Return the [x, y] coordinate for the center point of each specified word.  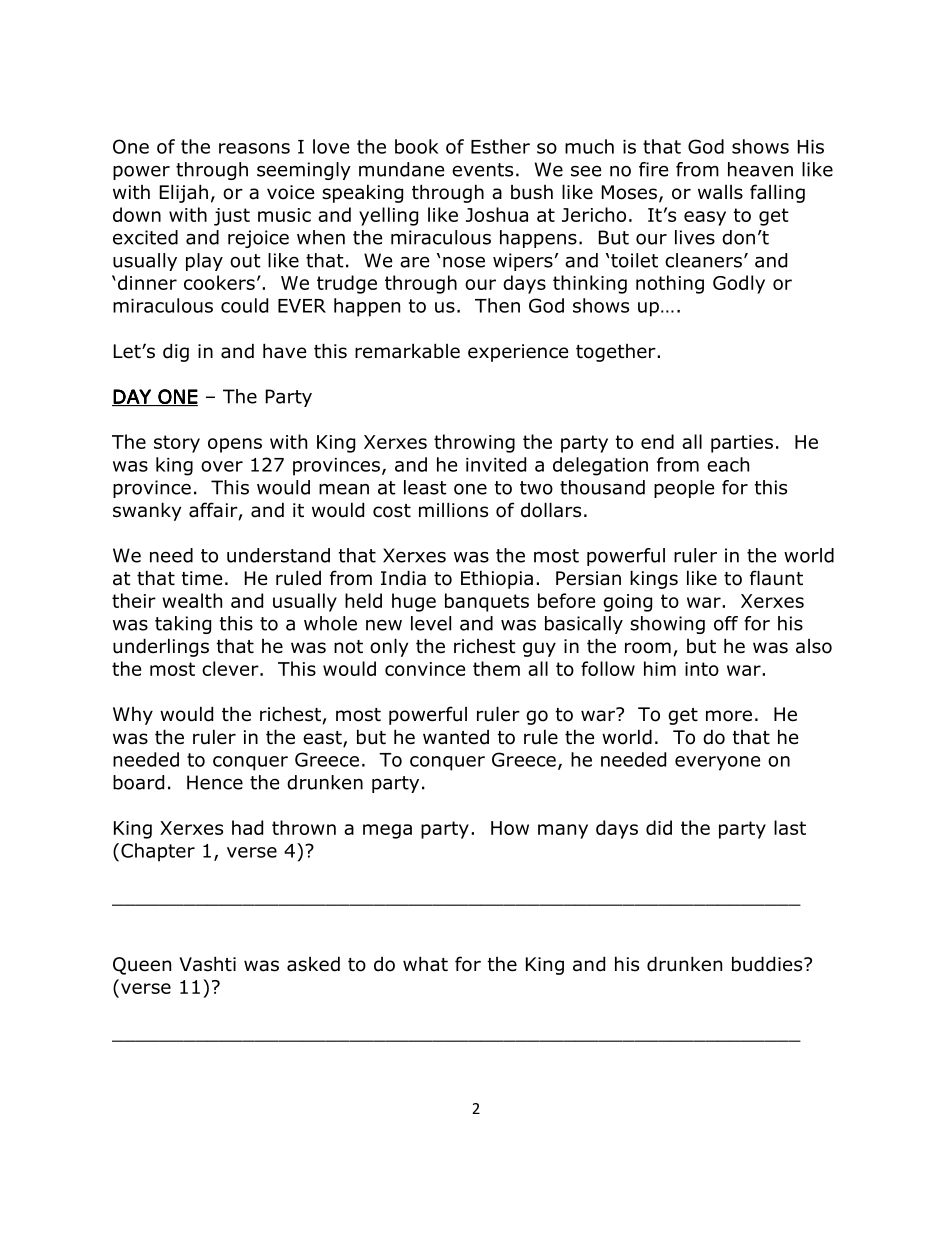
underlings [161, 647]
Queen [142, 966]
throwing [474, 443]
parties [742, 444]
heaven [760, 169]
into [702, 669]
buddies [768, 964]
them [496, 668]
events [482, 170]
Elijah [184, 193]
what [425, 964]
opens [235, 445]
